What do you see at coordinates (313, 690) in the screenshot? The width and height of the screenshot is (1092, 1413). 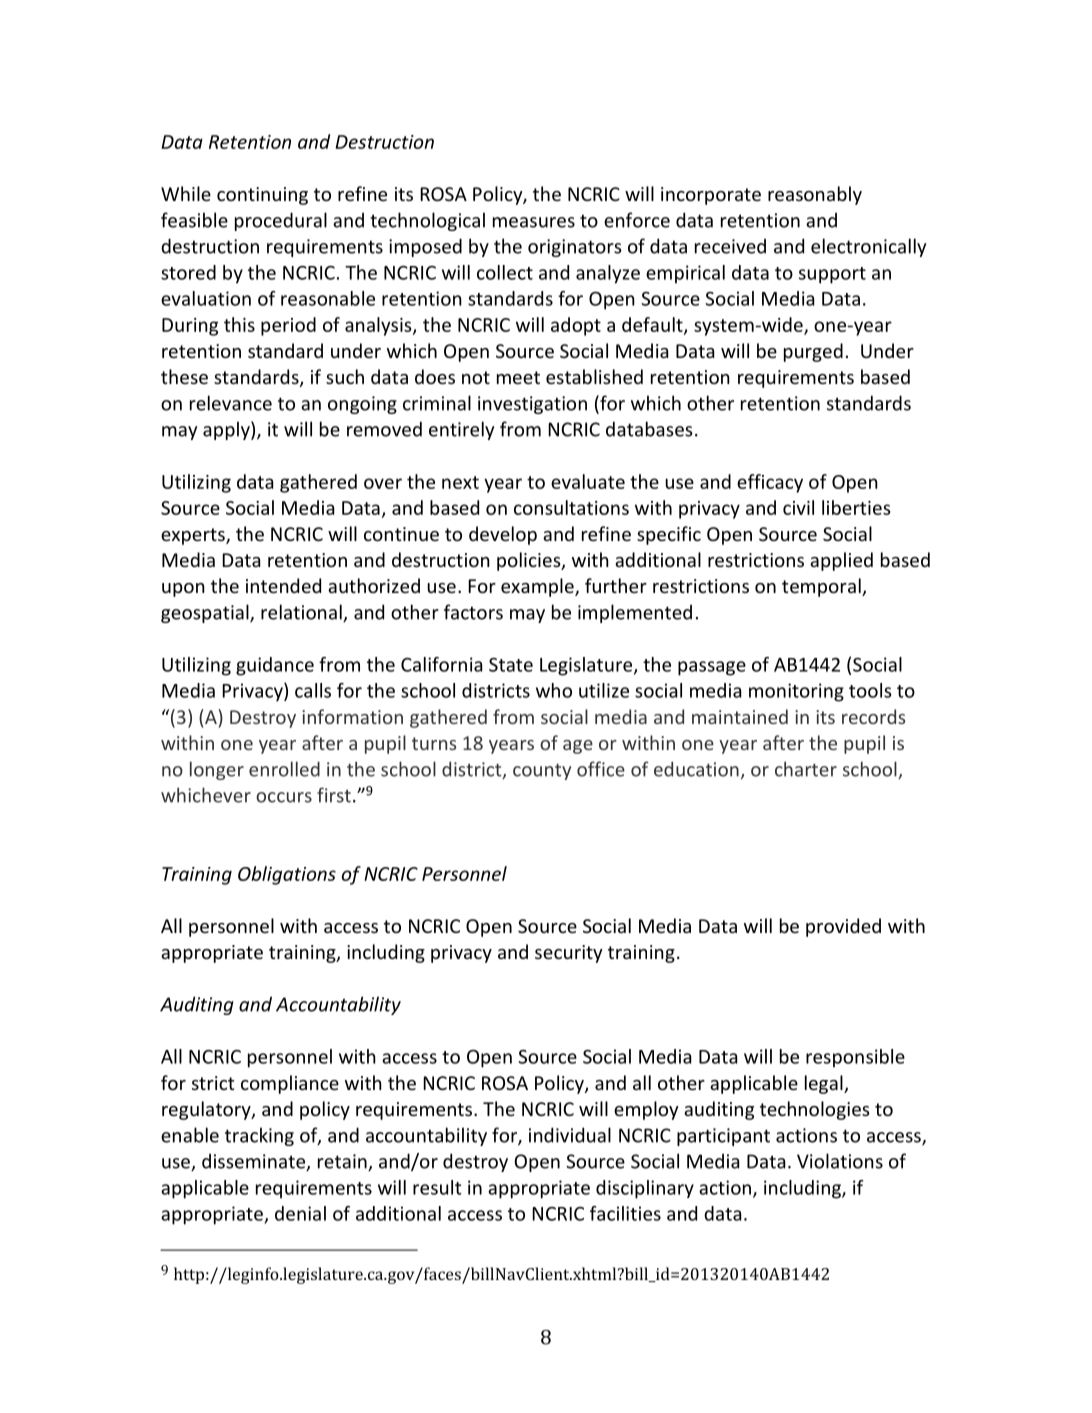 I see `calls` at bounding box center [313, 690].
